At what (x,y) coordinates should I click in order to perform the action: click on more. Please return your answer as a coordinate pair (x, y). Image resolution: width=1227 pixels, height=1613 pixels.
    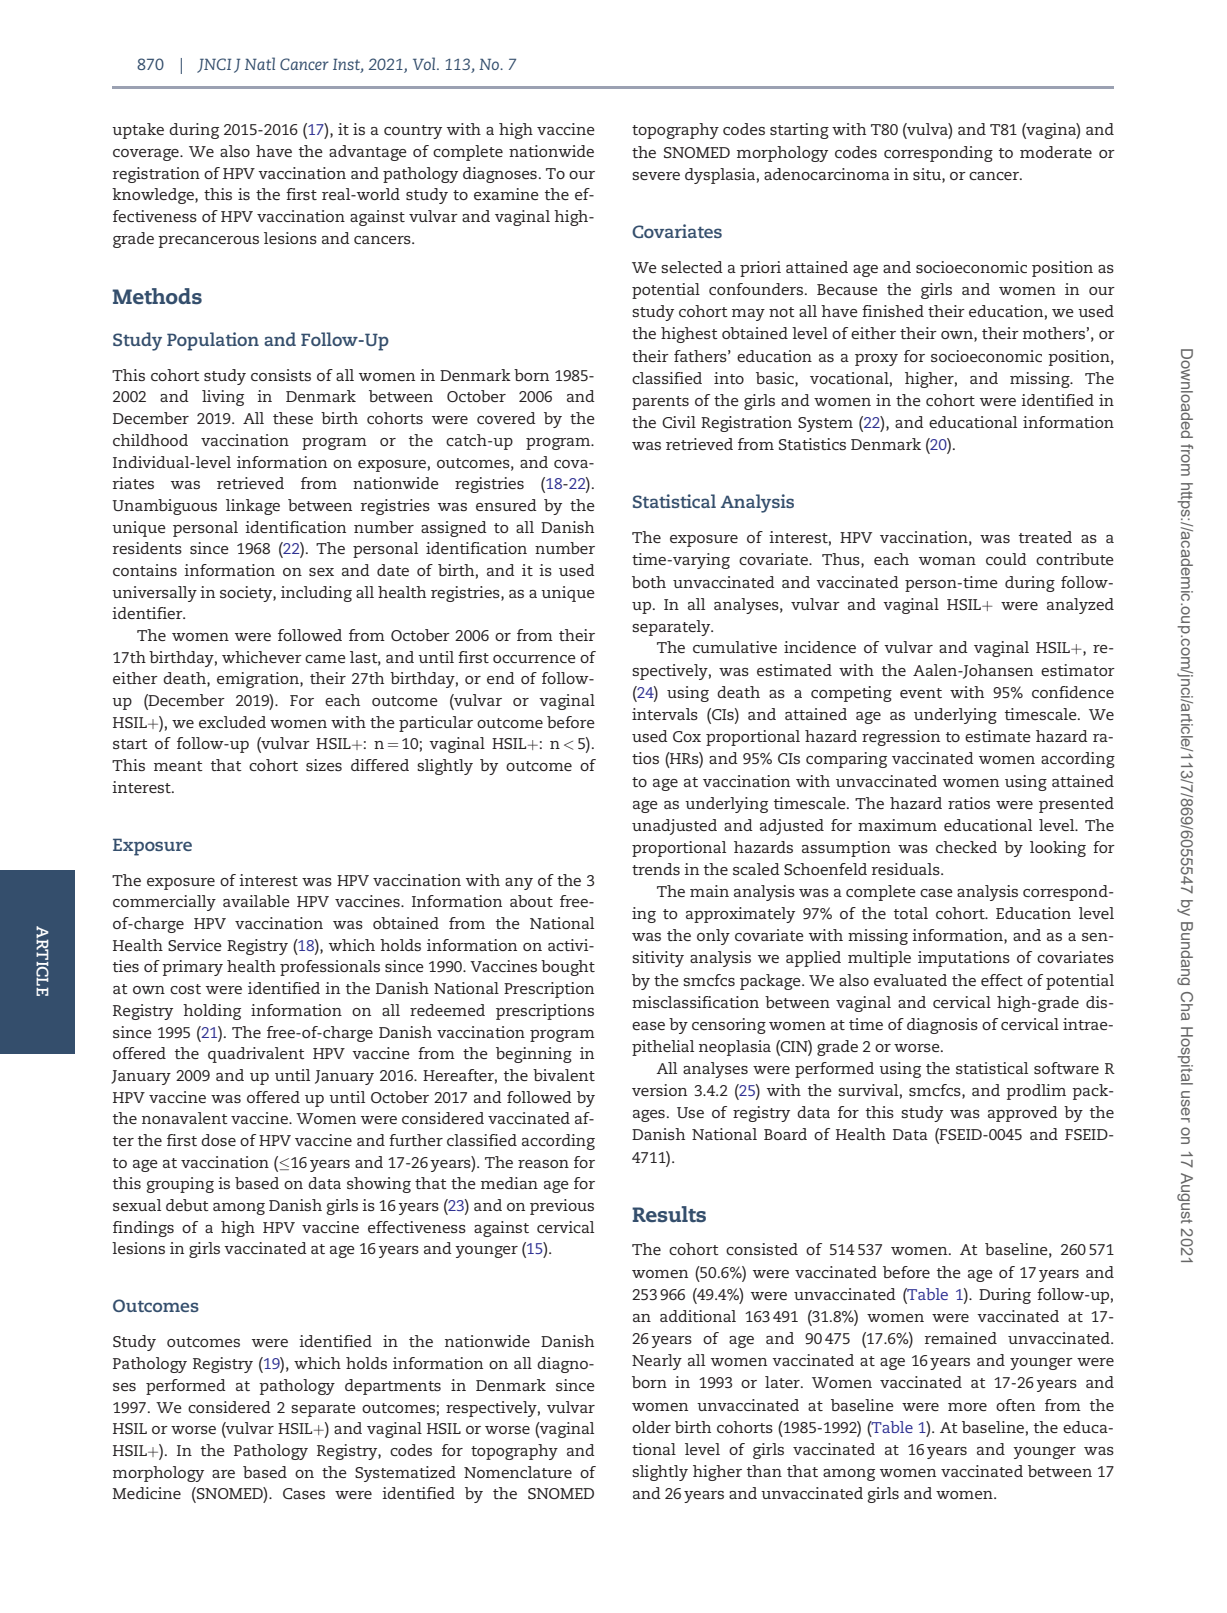
    Looking at the image, I should click on (967, 1407).
